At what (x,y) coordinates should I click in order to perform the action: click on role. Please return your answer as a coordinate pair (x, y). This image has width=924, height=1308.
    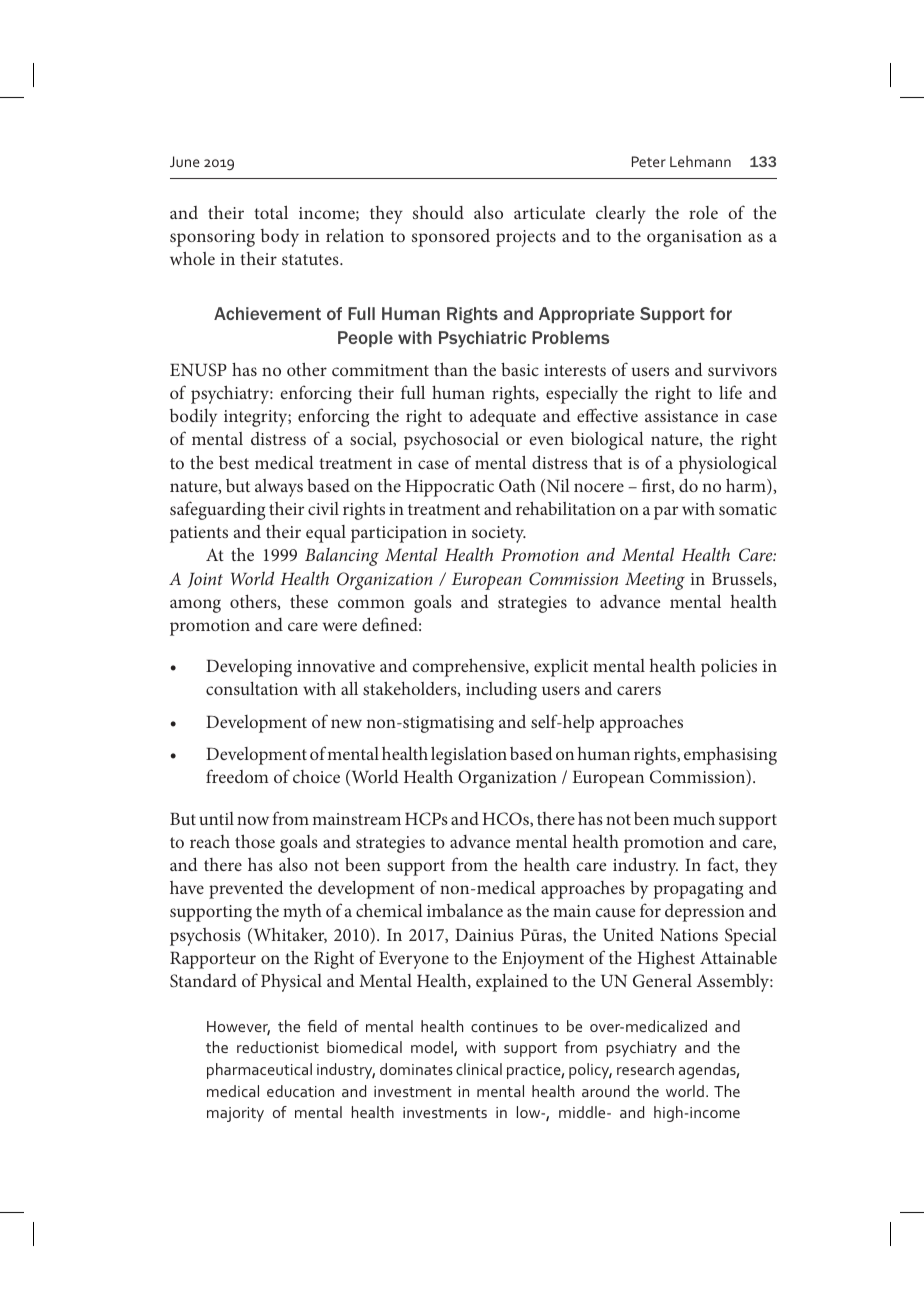
    Looking at the image, I should click on (703, 212).
